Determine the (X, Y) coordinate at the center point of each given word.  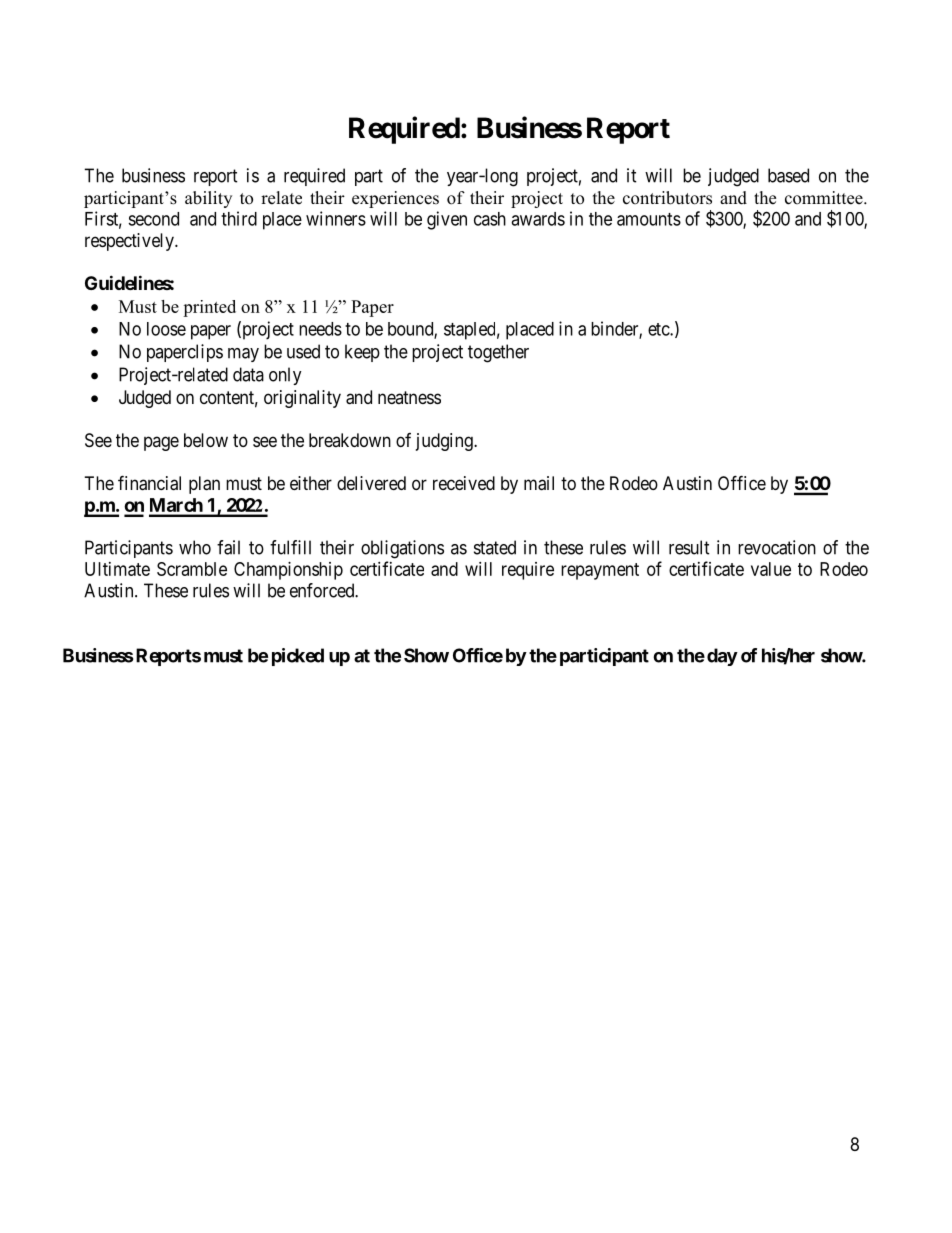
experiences (395, 199)
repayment (600, 571)
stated (495, 547)
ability (208, 199)
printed (209, 308)
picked (298, 657)
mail (539, 483)
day (722, 657)
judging (445, 442)
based (788, 175)
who (195, 547)
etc (659, 329)
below (206, 440)
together (498, 353)
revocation (777, 547)
